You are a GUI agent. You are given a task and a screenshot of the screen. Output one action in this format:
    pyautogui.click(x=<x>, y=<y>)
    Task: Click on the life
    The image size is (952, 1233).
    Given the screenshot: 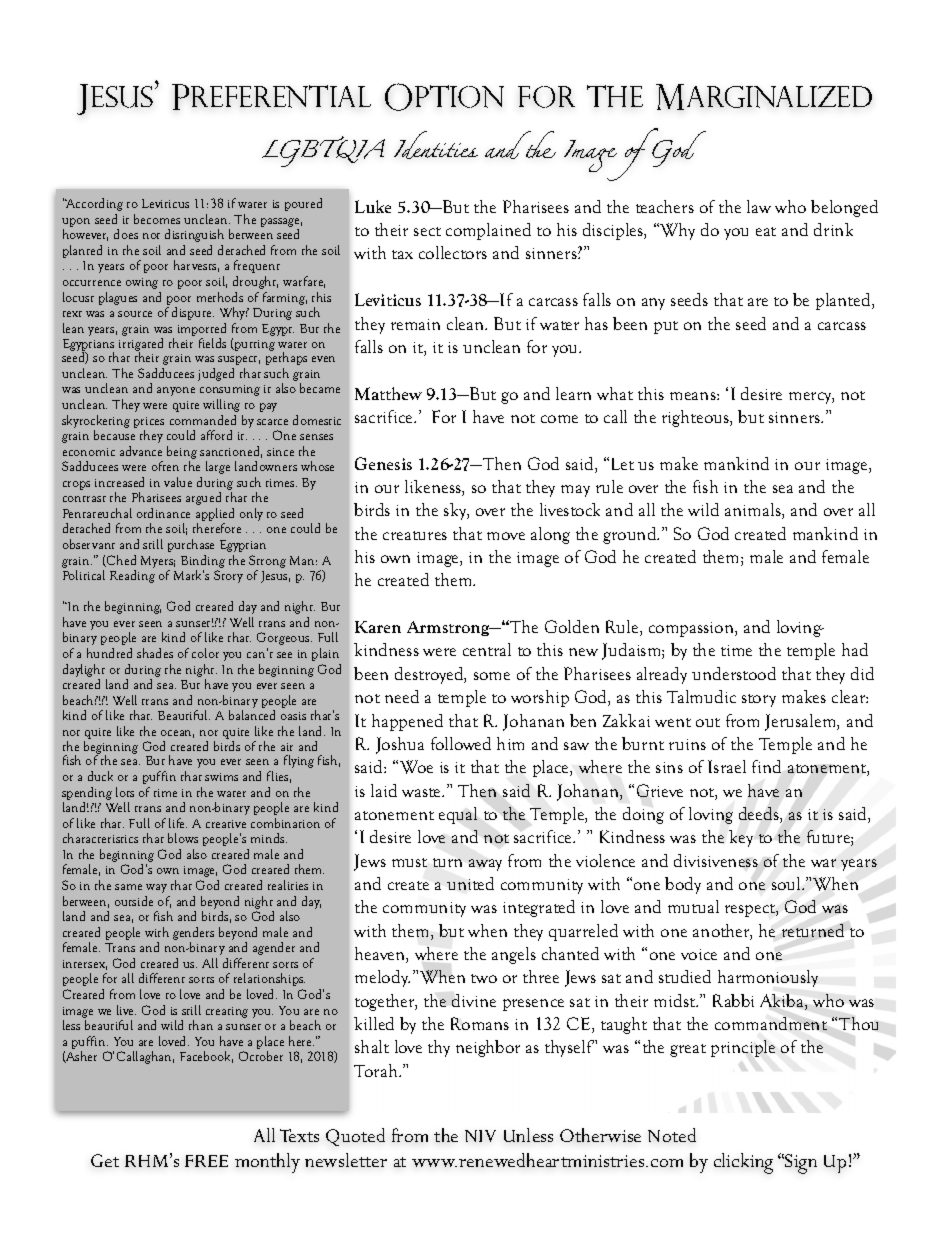 What is the action you would take?
    pyautogui.click(x=178, y=823)
